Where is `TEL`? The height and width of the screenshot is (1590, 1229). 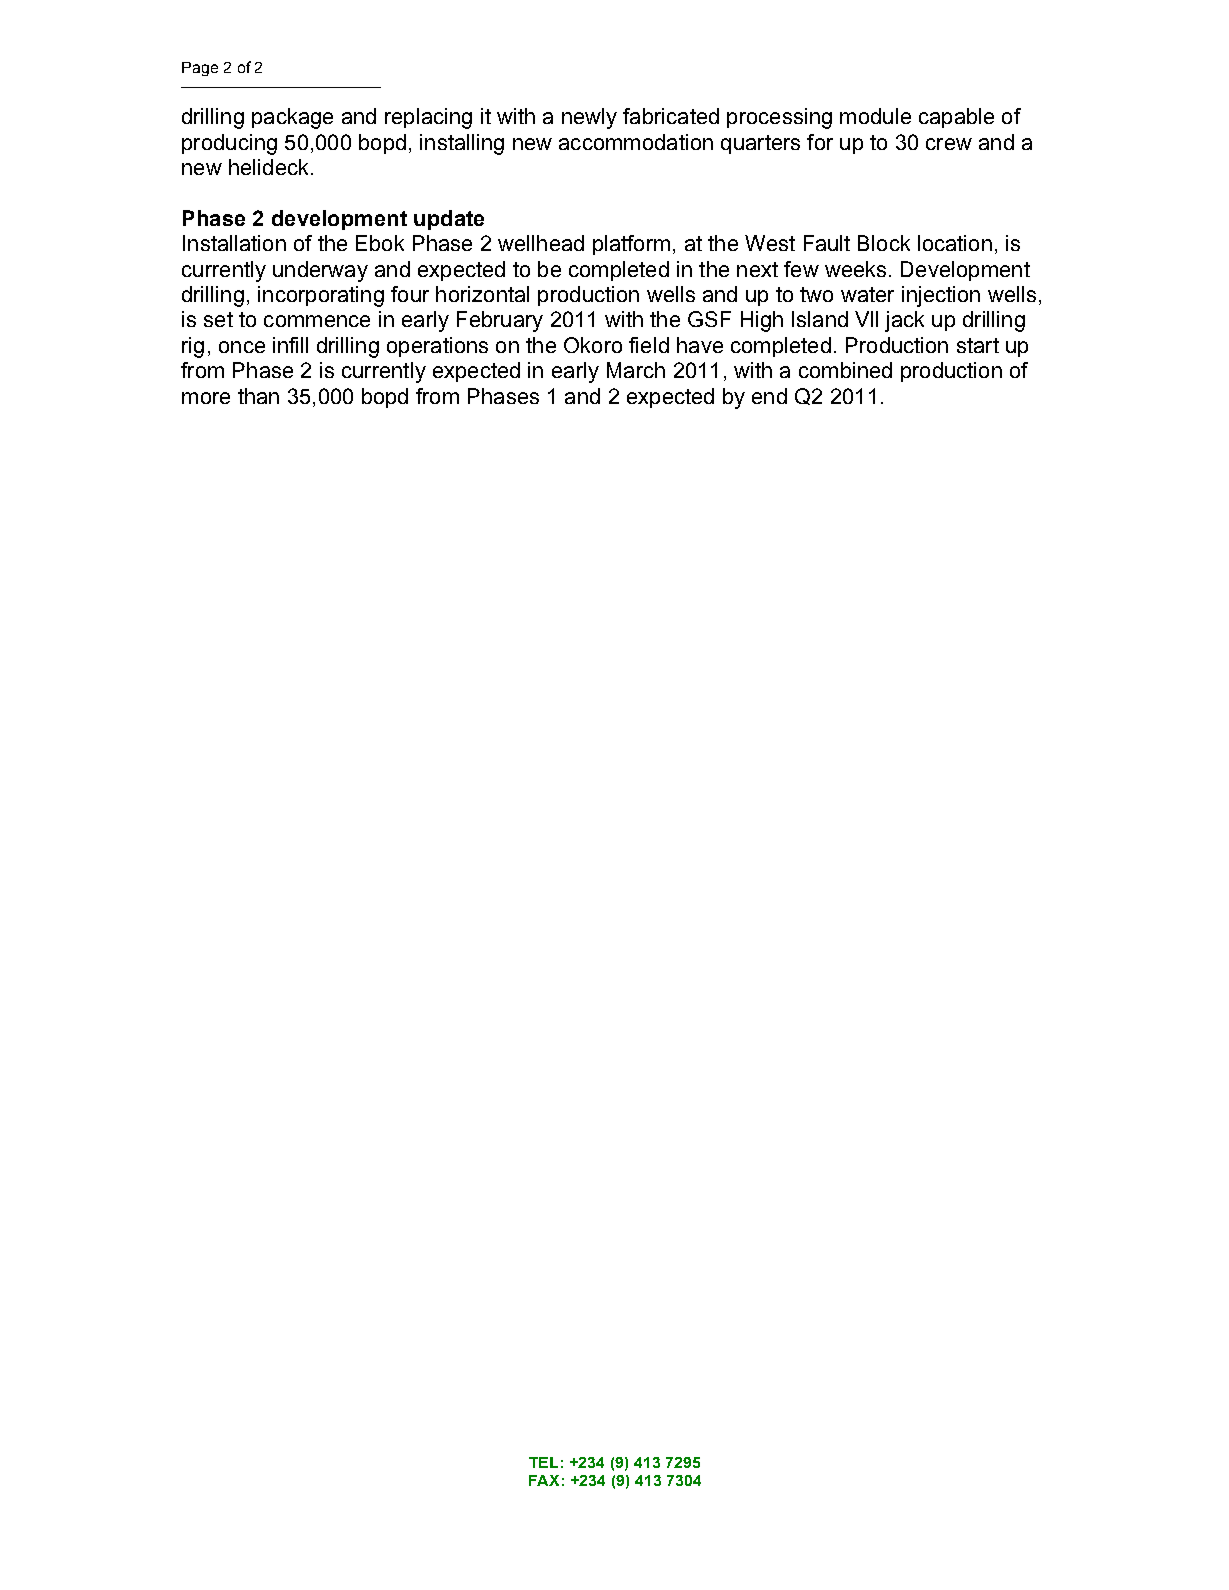
TEL is located at coordinates (543, 1462).
